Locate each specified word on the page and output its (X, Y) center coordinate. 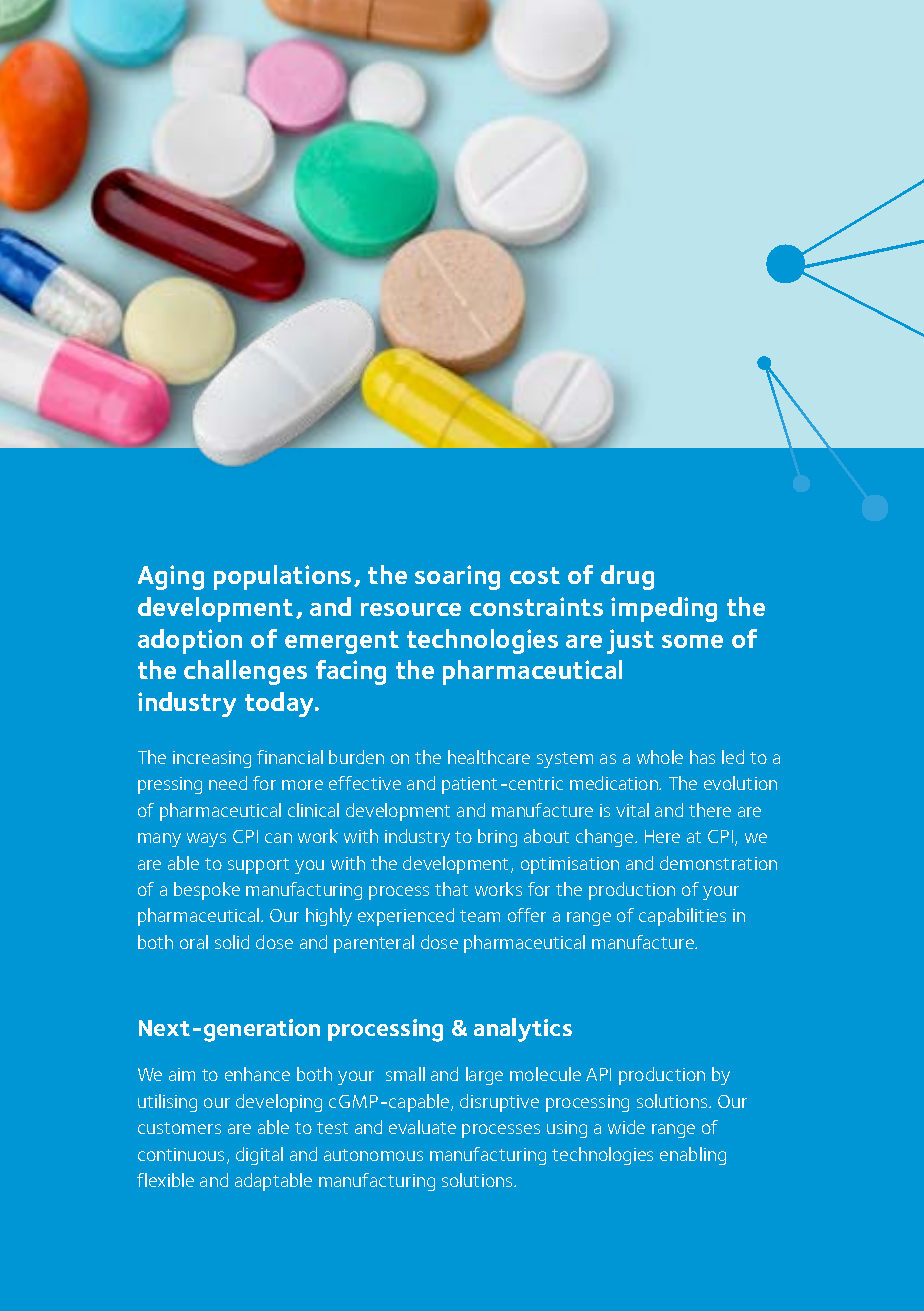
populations (282, 577)
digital (259, 1156)
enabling (693, 1156)
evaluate (422, 1127)
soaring (457, 577)
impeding (664, 609)
